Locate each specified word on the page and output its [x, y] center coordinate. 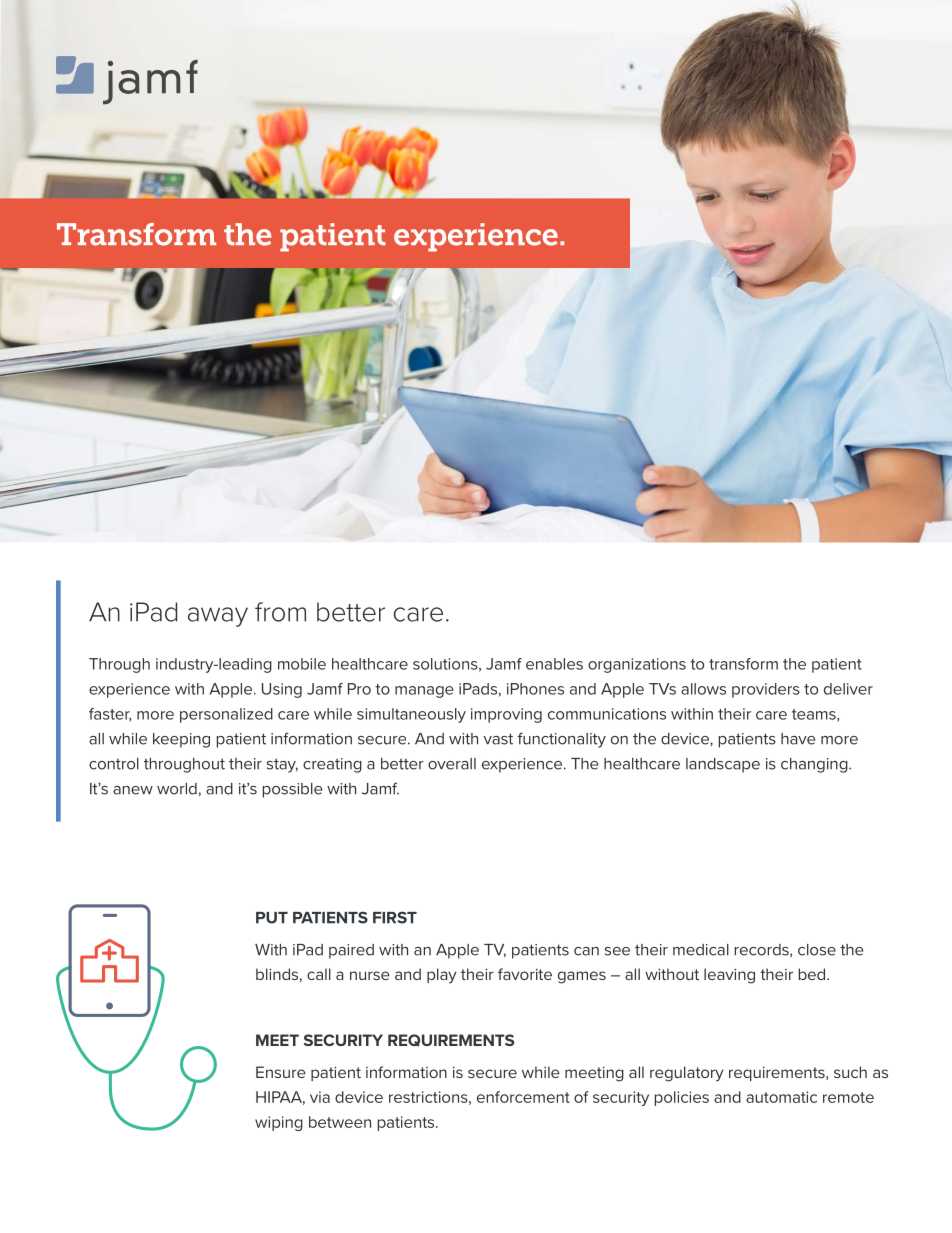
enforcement [523, 1097]
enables [554, 664]
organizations [637, 665]
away [218, 617]
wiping [279, 1123]
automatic [781, 1097]
